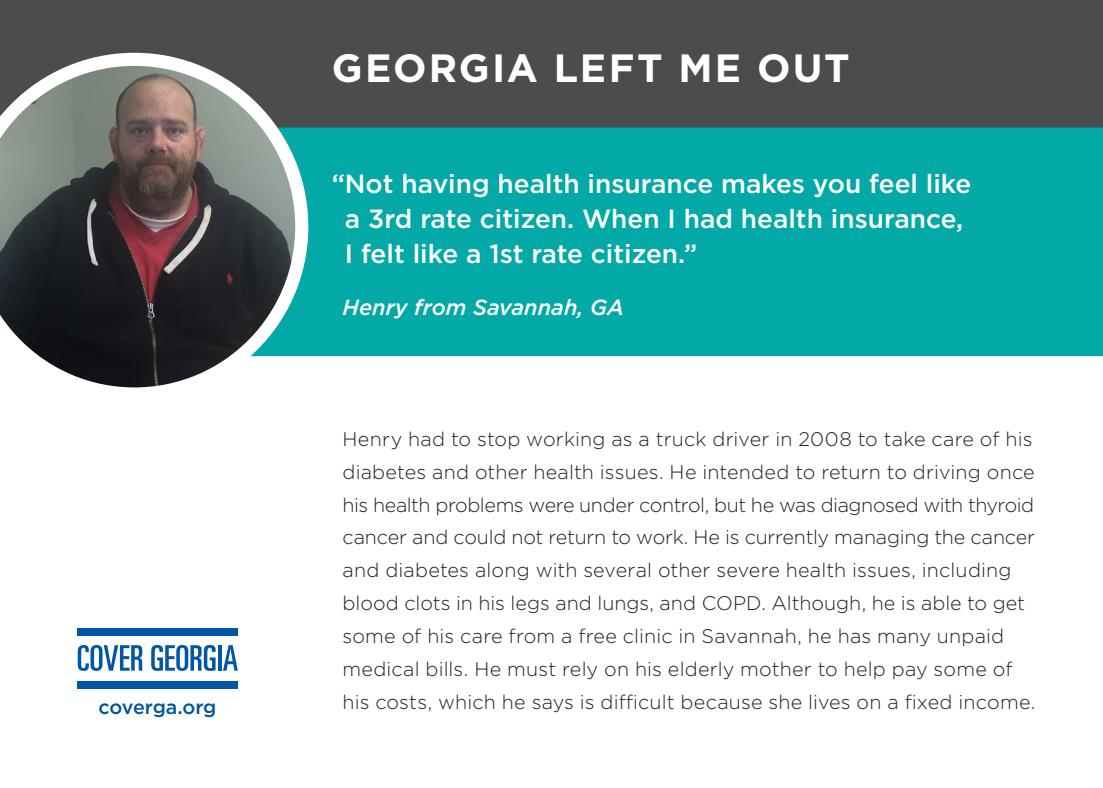  What do you see at coordinates (444, 668) in the screenshot?
I see `bills` at bounding box center [444, 668].
